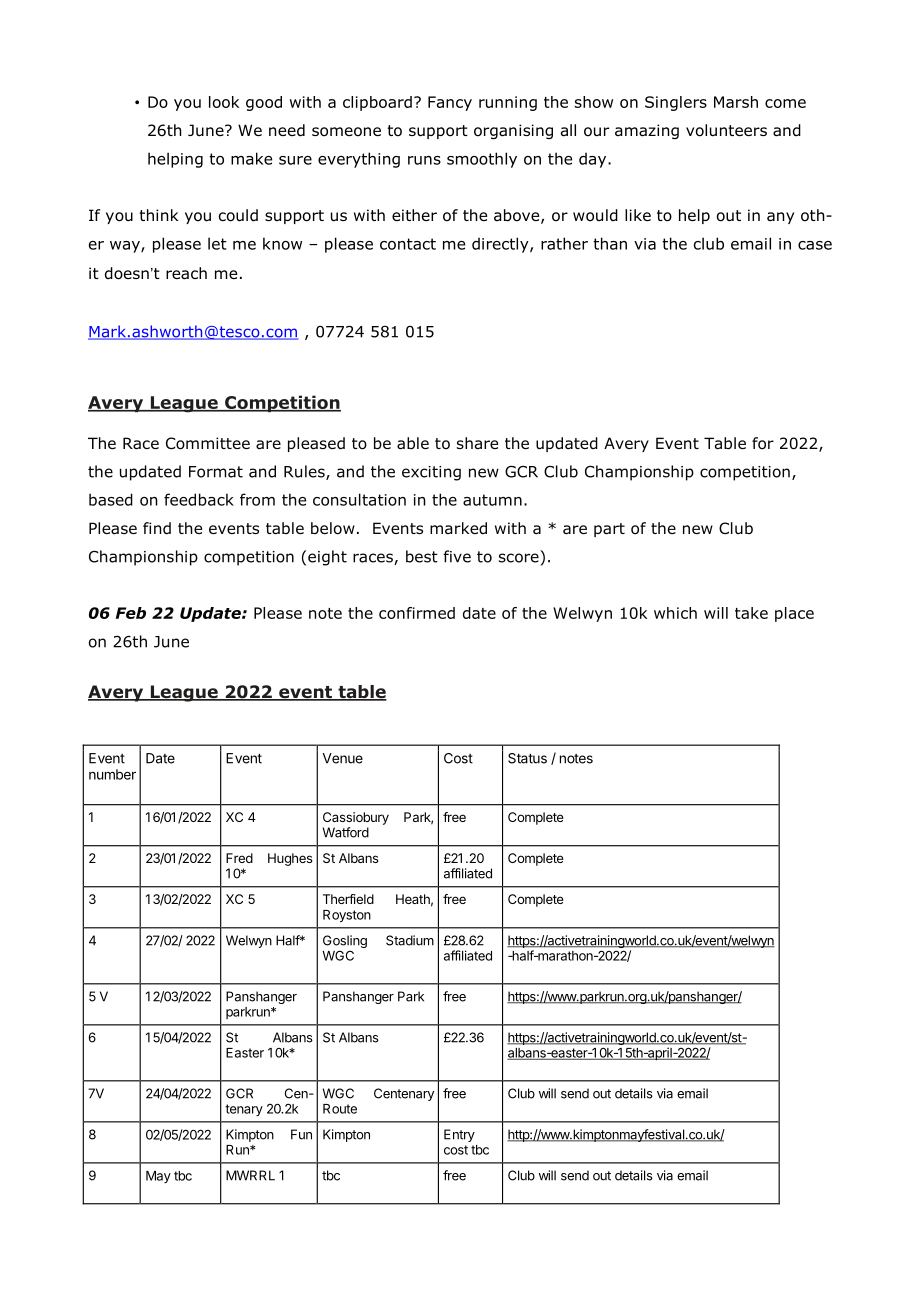 The height and width of the screenshot is (1309, 924). Describe the element at coordinates (224, 102) in the screenshot. I see `look` at that location.
